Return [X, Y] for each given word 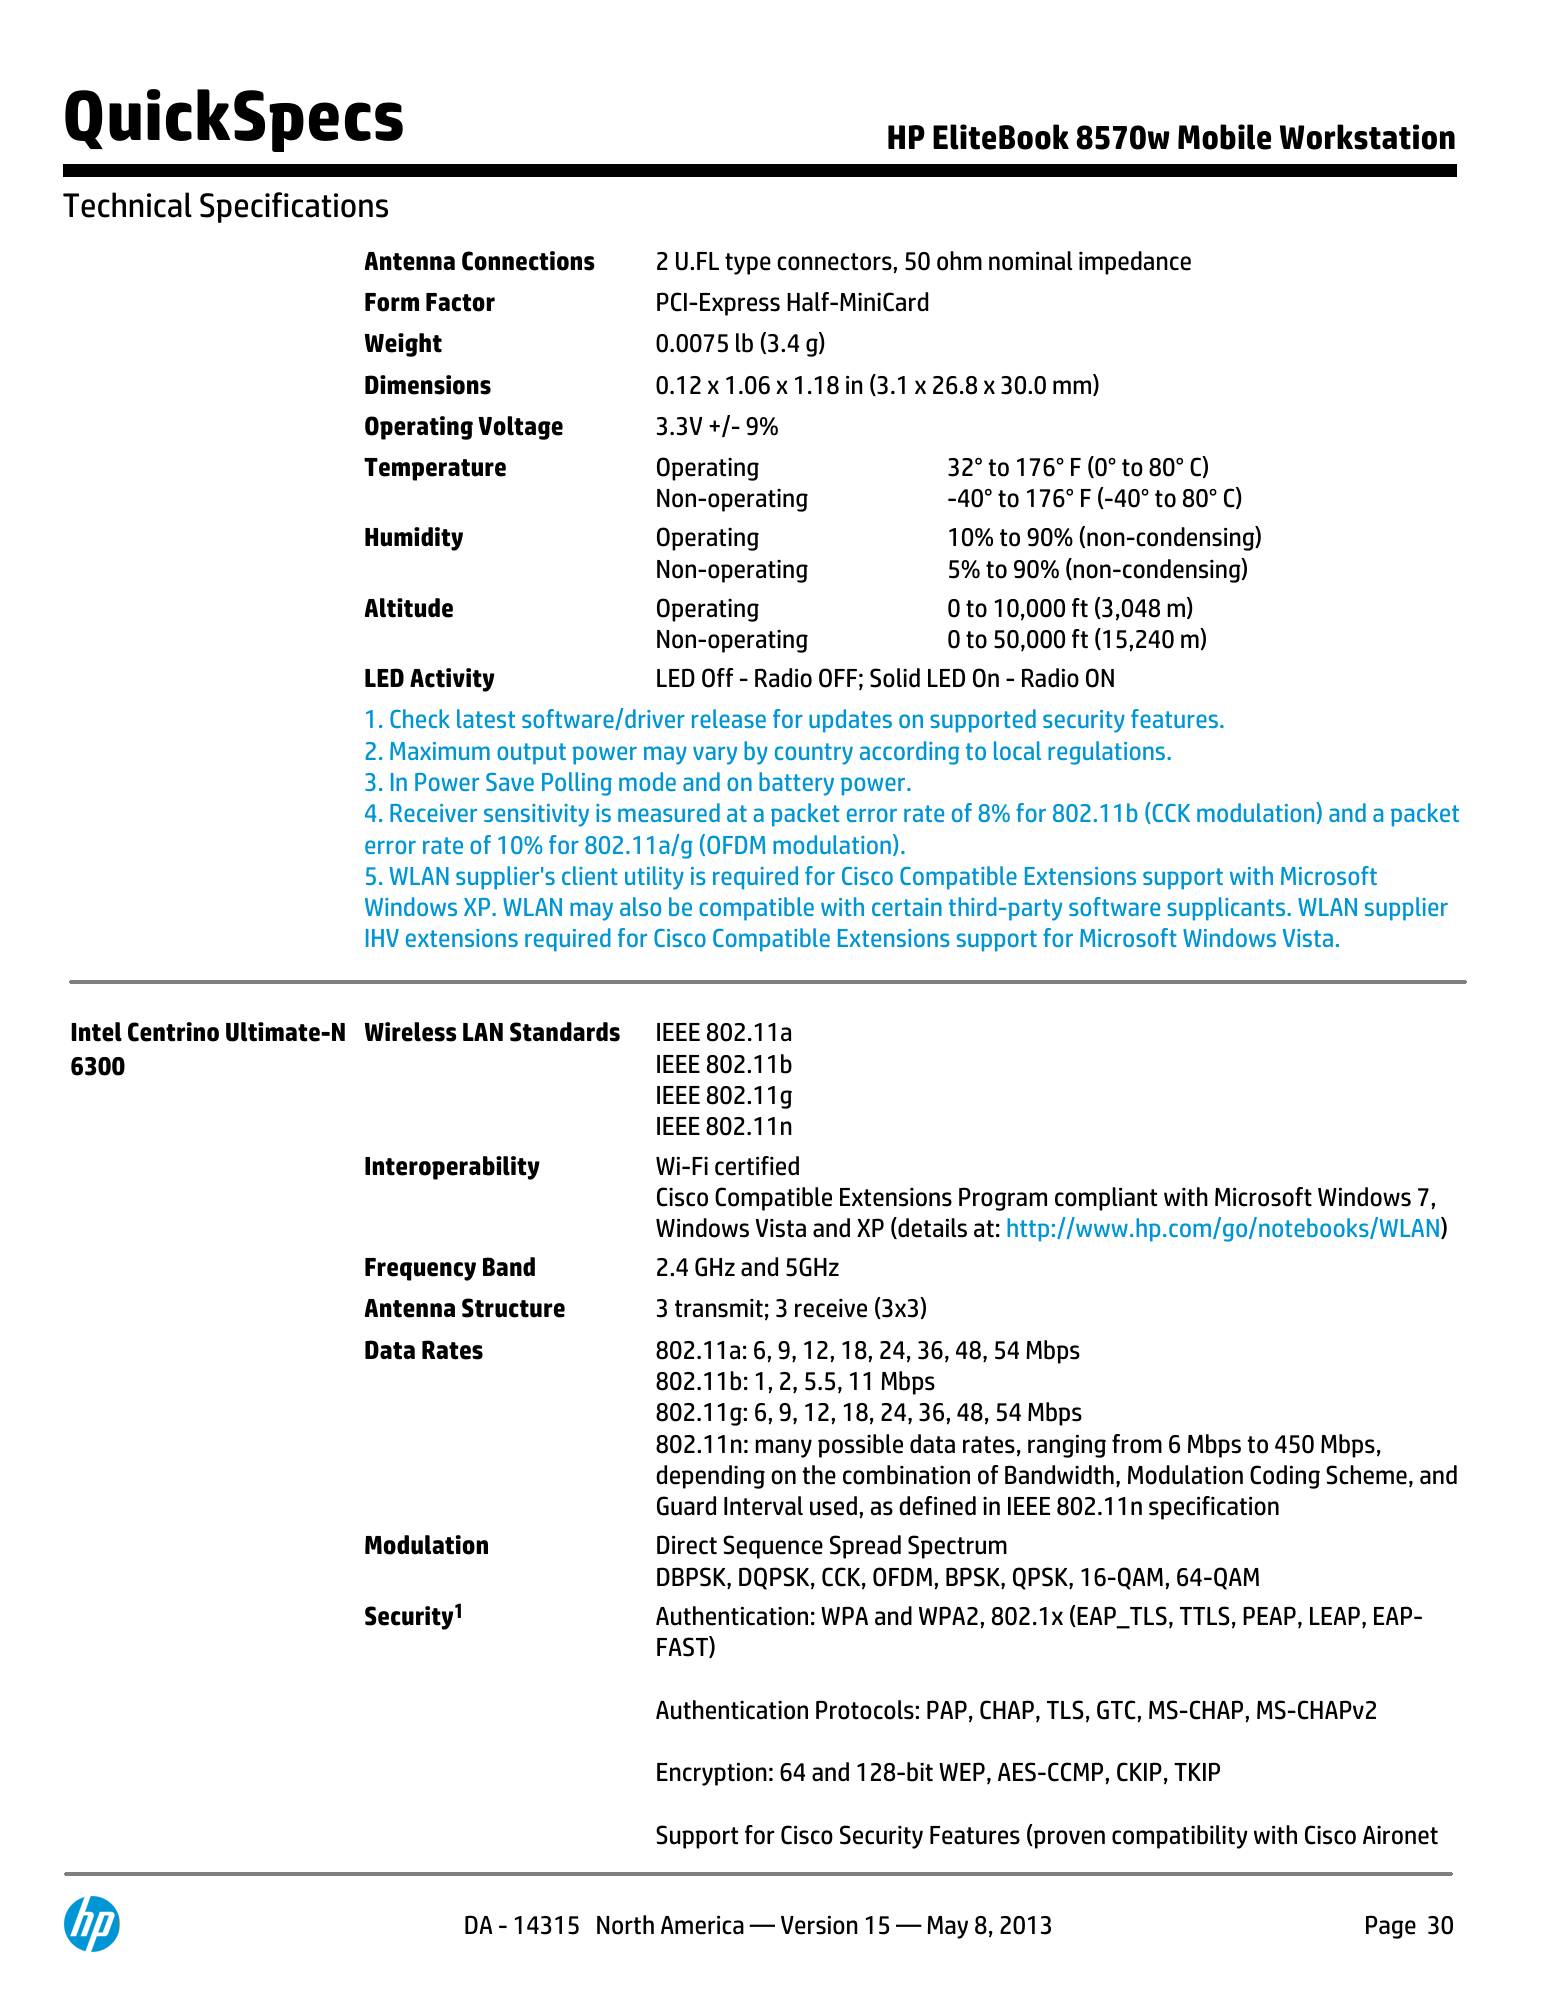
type [748, 264]
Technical [127, 205]
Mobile [1224, 137]
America [702, 1925]
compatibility [1180, 1837]
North [625, 1925]
